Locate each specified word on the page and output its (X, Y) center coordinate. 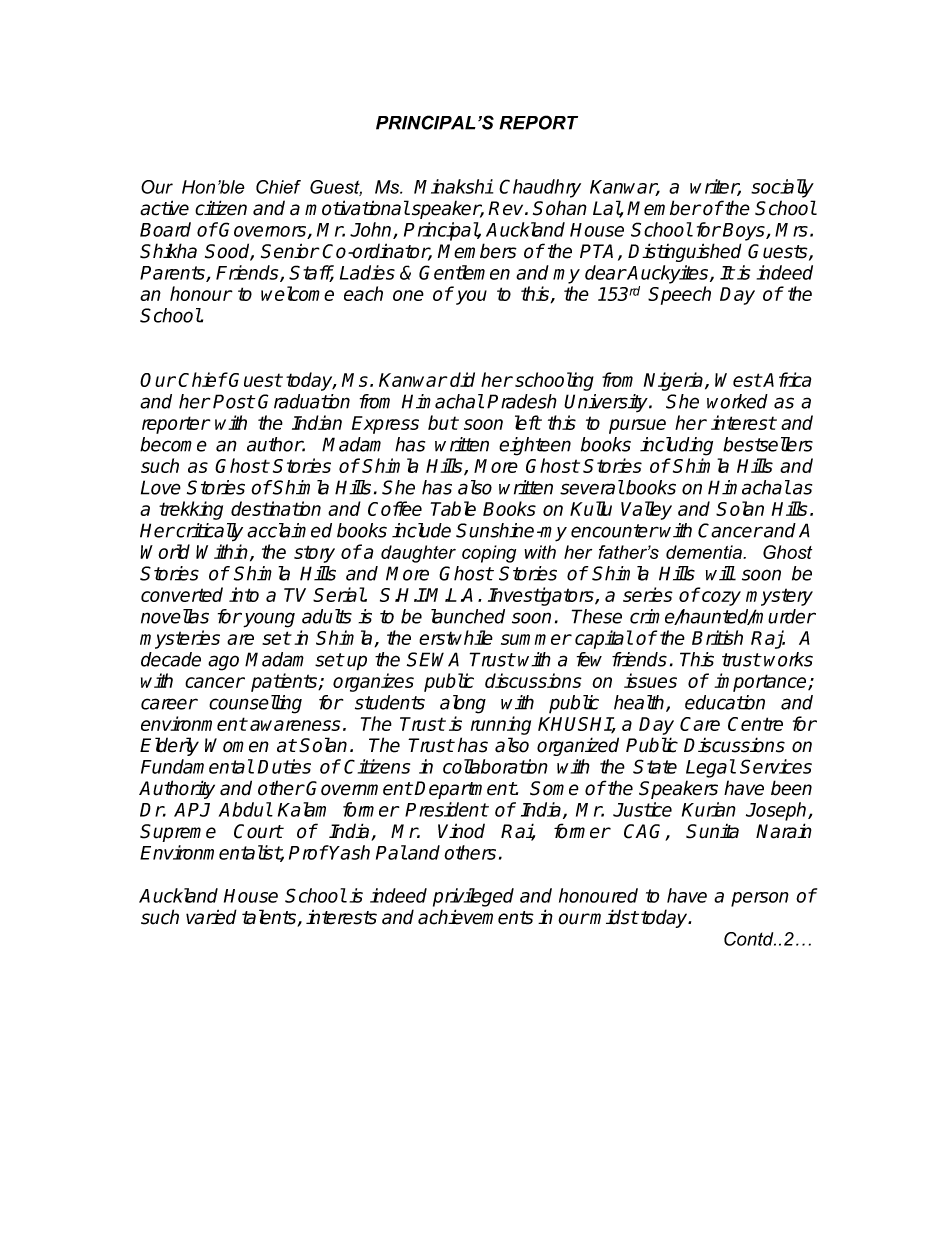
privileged (473, 897)
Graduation (304, 401)
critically (208, 532)
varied (211, 917)
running (501, 725)
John (372, 230)
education (725, 702)
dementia (705, 552)
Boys (745, 232)
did (462, 379)
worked (737, 401)
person (760, 899)
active (164, 208)
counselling (255, 704)
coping (489, 554)
